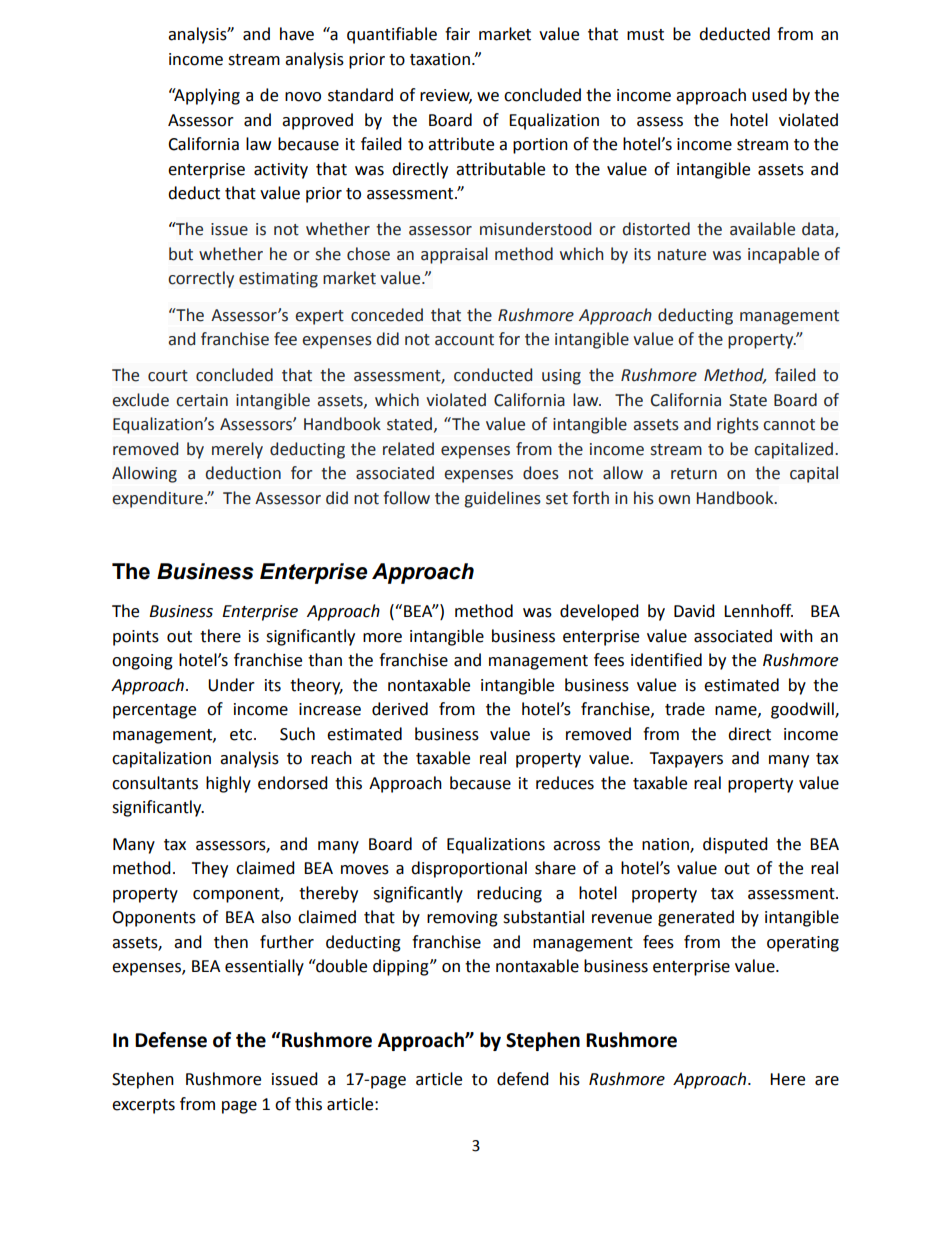 The width and height of the screenshot is (952, 1233). Describe the element at coordinates (523, 1079) in the screenshot. I see `defend` at that location.
